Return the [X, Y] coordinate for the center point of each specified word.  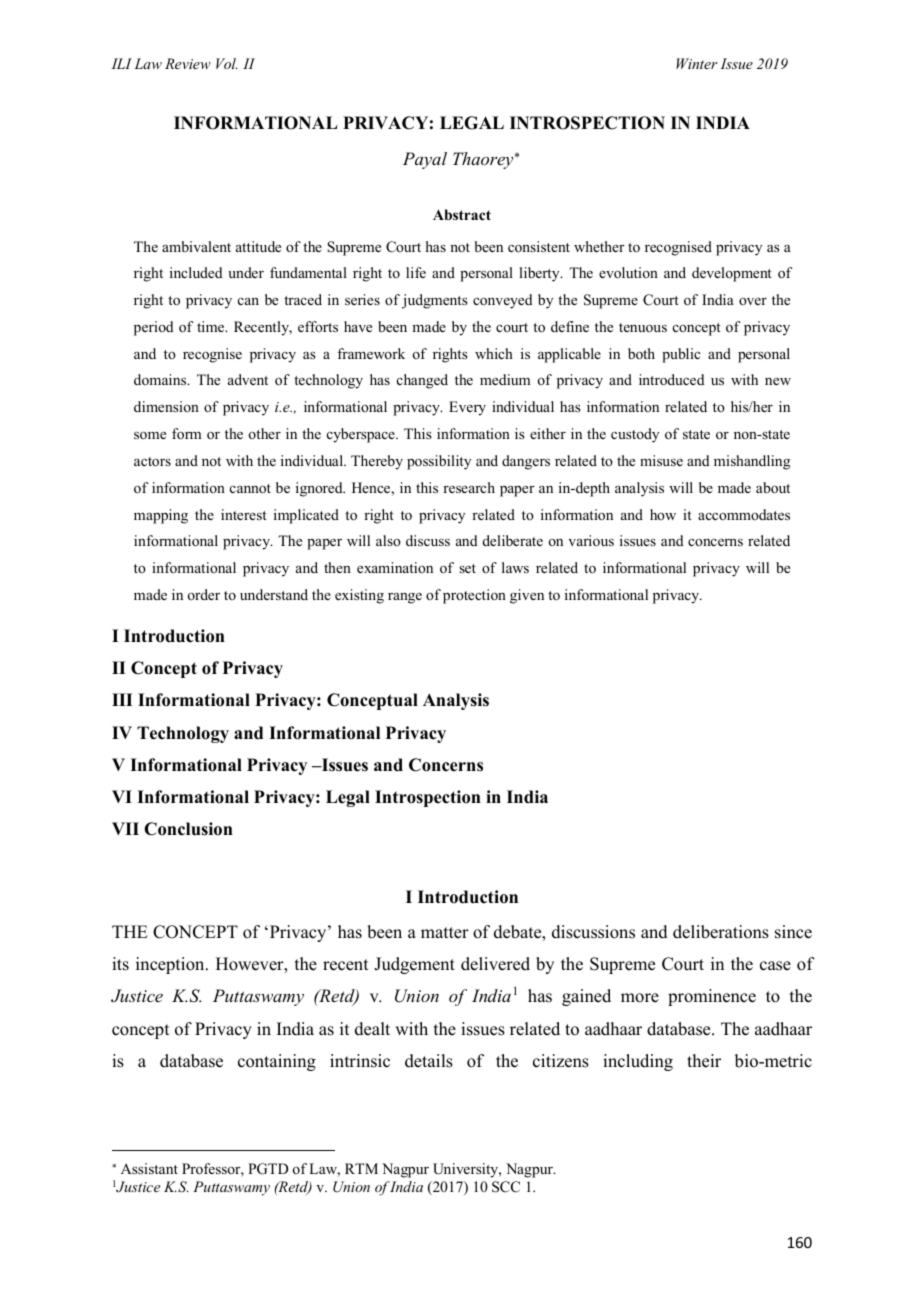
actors [152, 461]
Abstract [462, 214]
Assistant [149, 1168]
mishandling [752, 462]
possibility [439, 462]
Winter [697, 63]
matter [445, 933]
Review [188, 63]
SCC [506, 1187]
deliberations [721, 932]
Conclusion [188, 829]
